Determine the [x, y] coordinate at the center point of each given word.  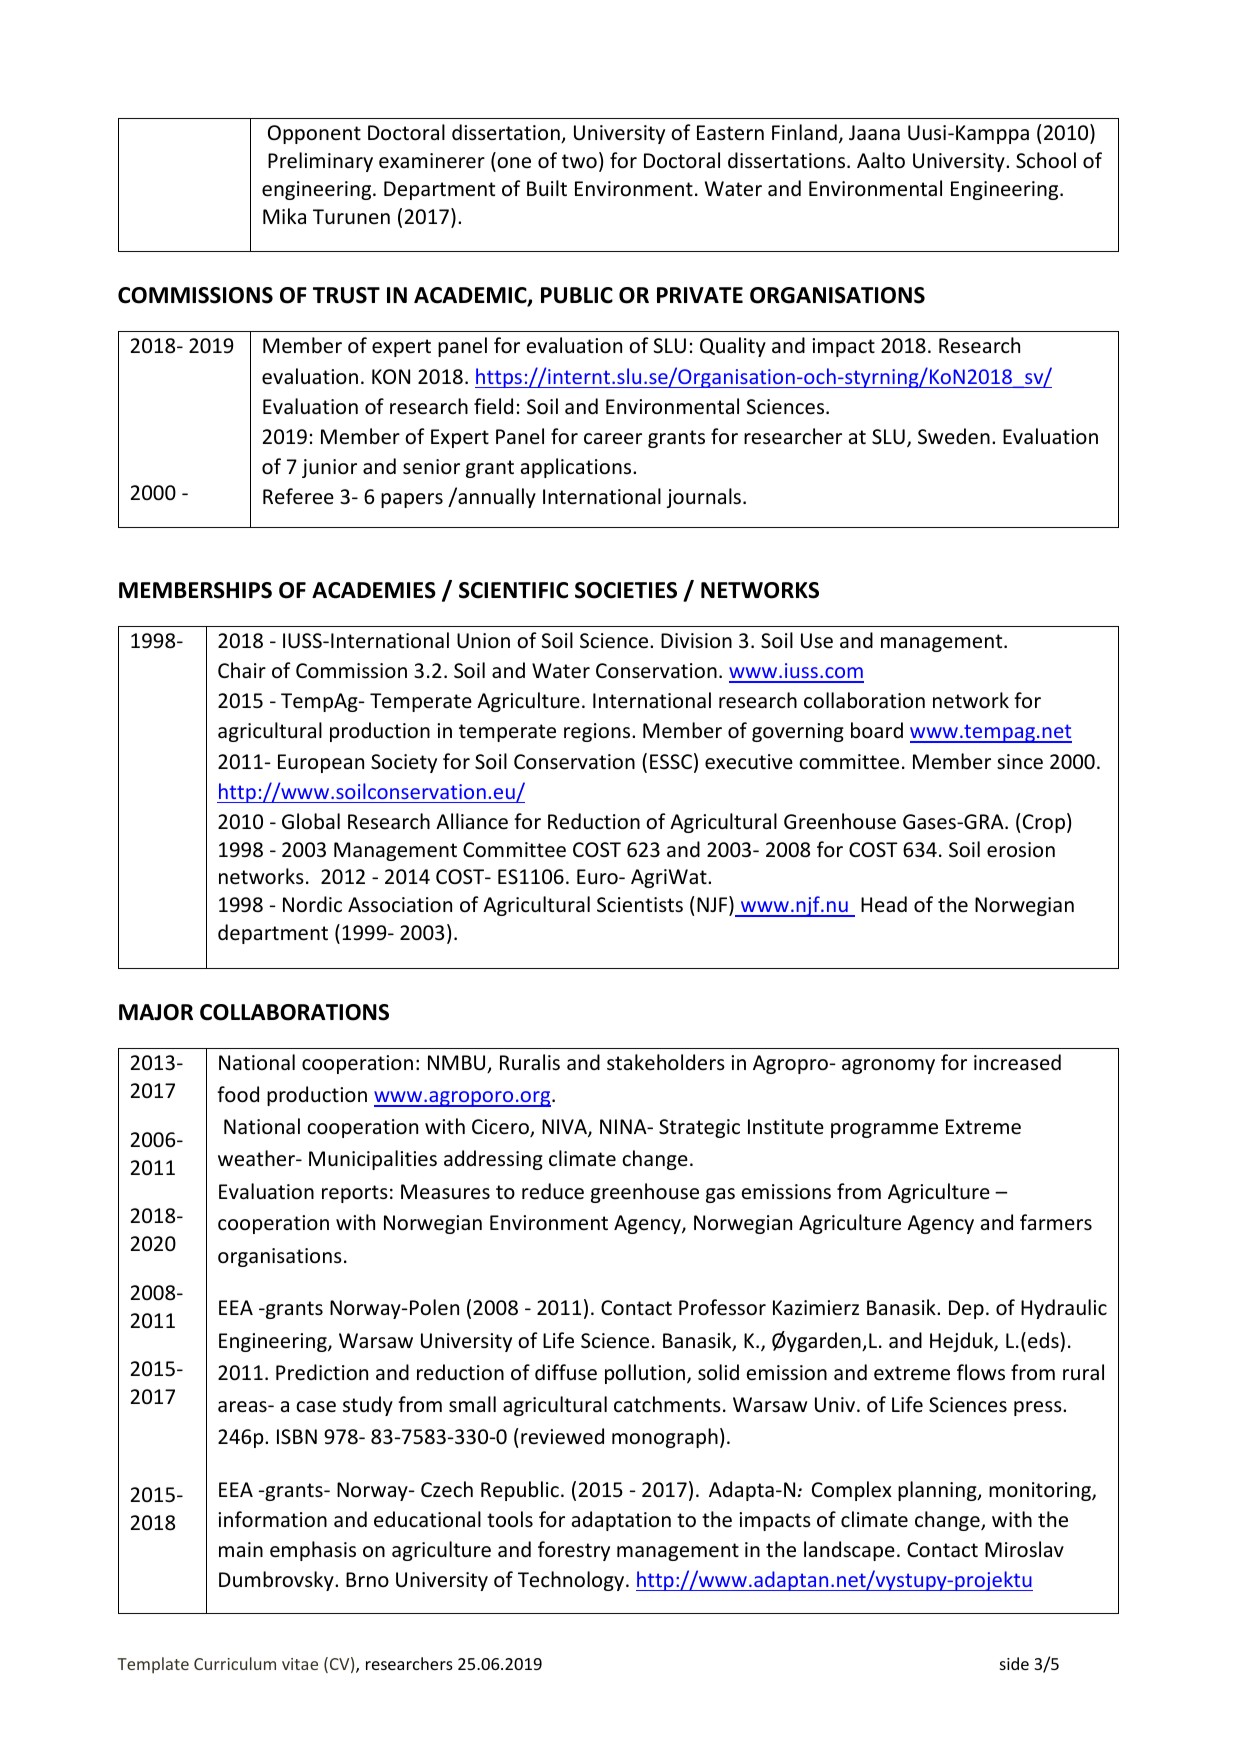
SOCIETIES [626, 590]
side [1014, 1663]
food [238, 1094]
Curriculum [235, 1663]
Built [547, 188]
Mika [284, 216]
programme [884, 1130]
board [877, 730]
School [1046, 160]
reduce [553, 1191]
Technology [572, 1581]
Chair [242, 670]
